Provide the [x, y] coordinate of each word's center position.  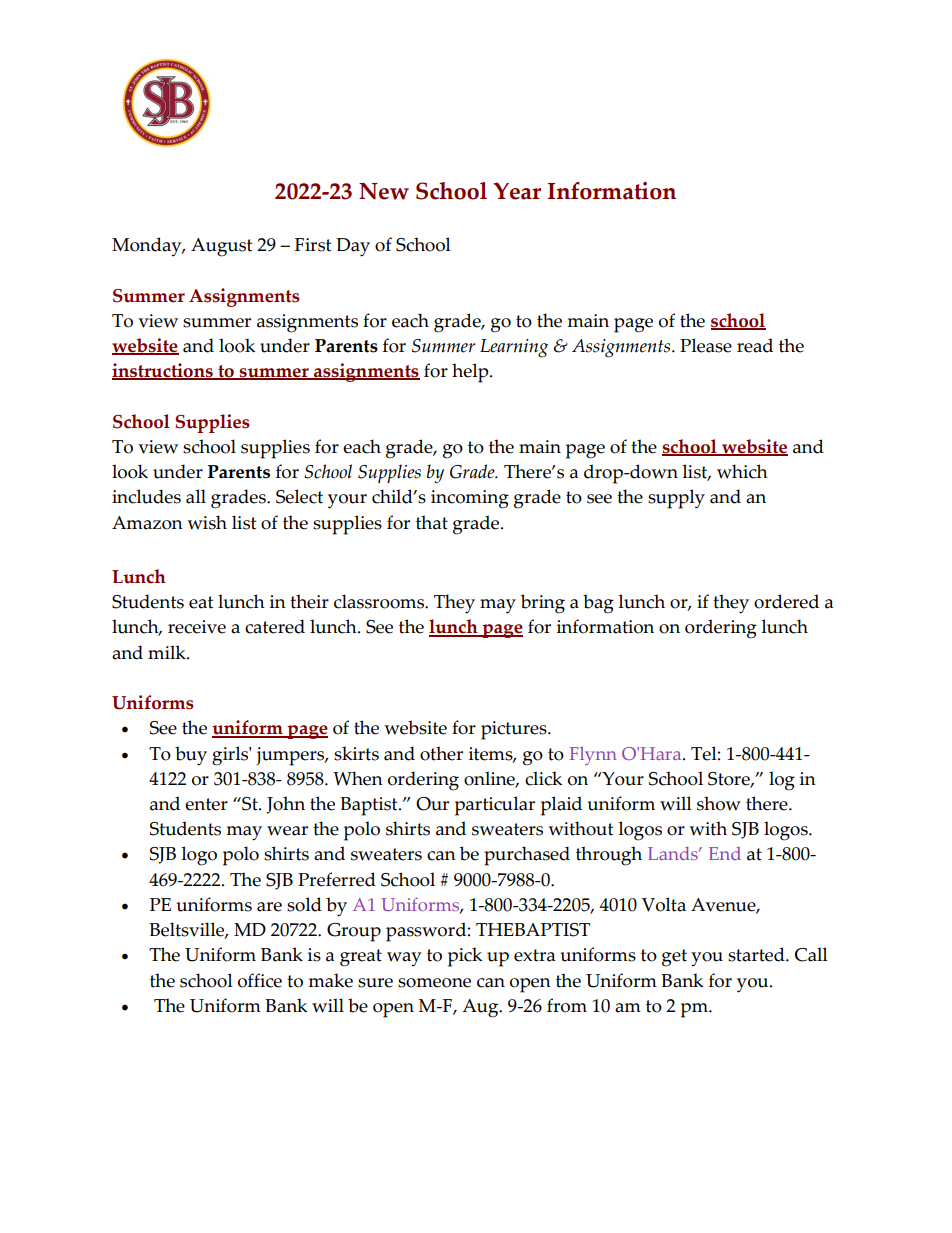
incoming [470, 499]
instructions [163, 371]
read [755, 345]
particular [495, 806]
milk [168, 652]
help [471, 373]
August [221, 247]
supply [676, 499]
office [260, 980]
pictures [515, 730]
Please [706, 345]
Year [517, 191]
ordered [786, 601]
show [719, 803]
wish [207, 522]
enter [206, 804]
